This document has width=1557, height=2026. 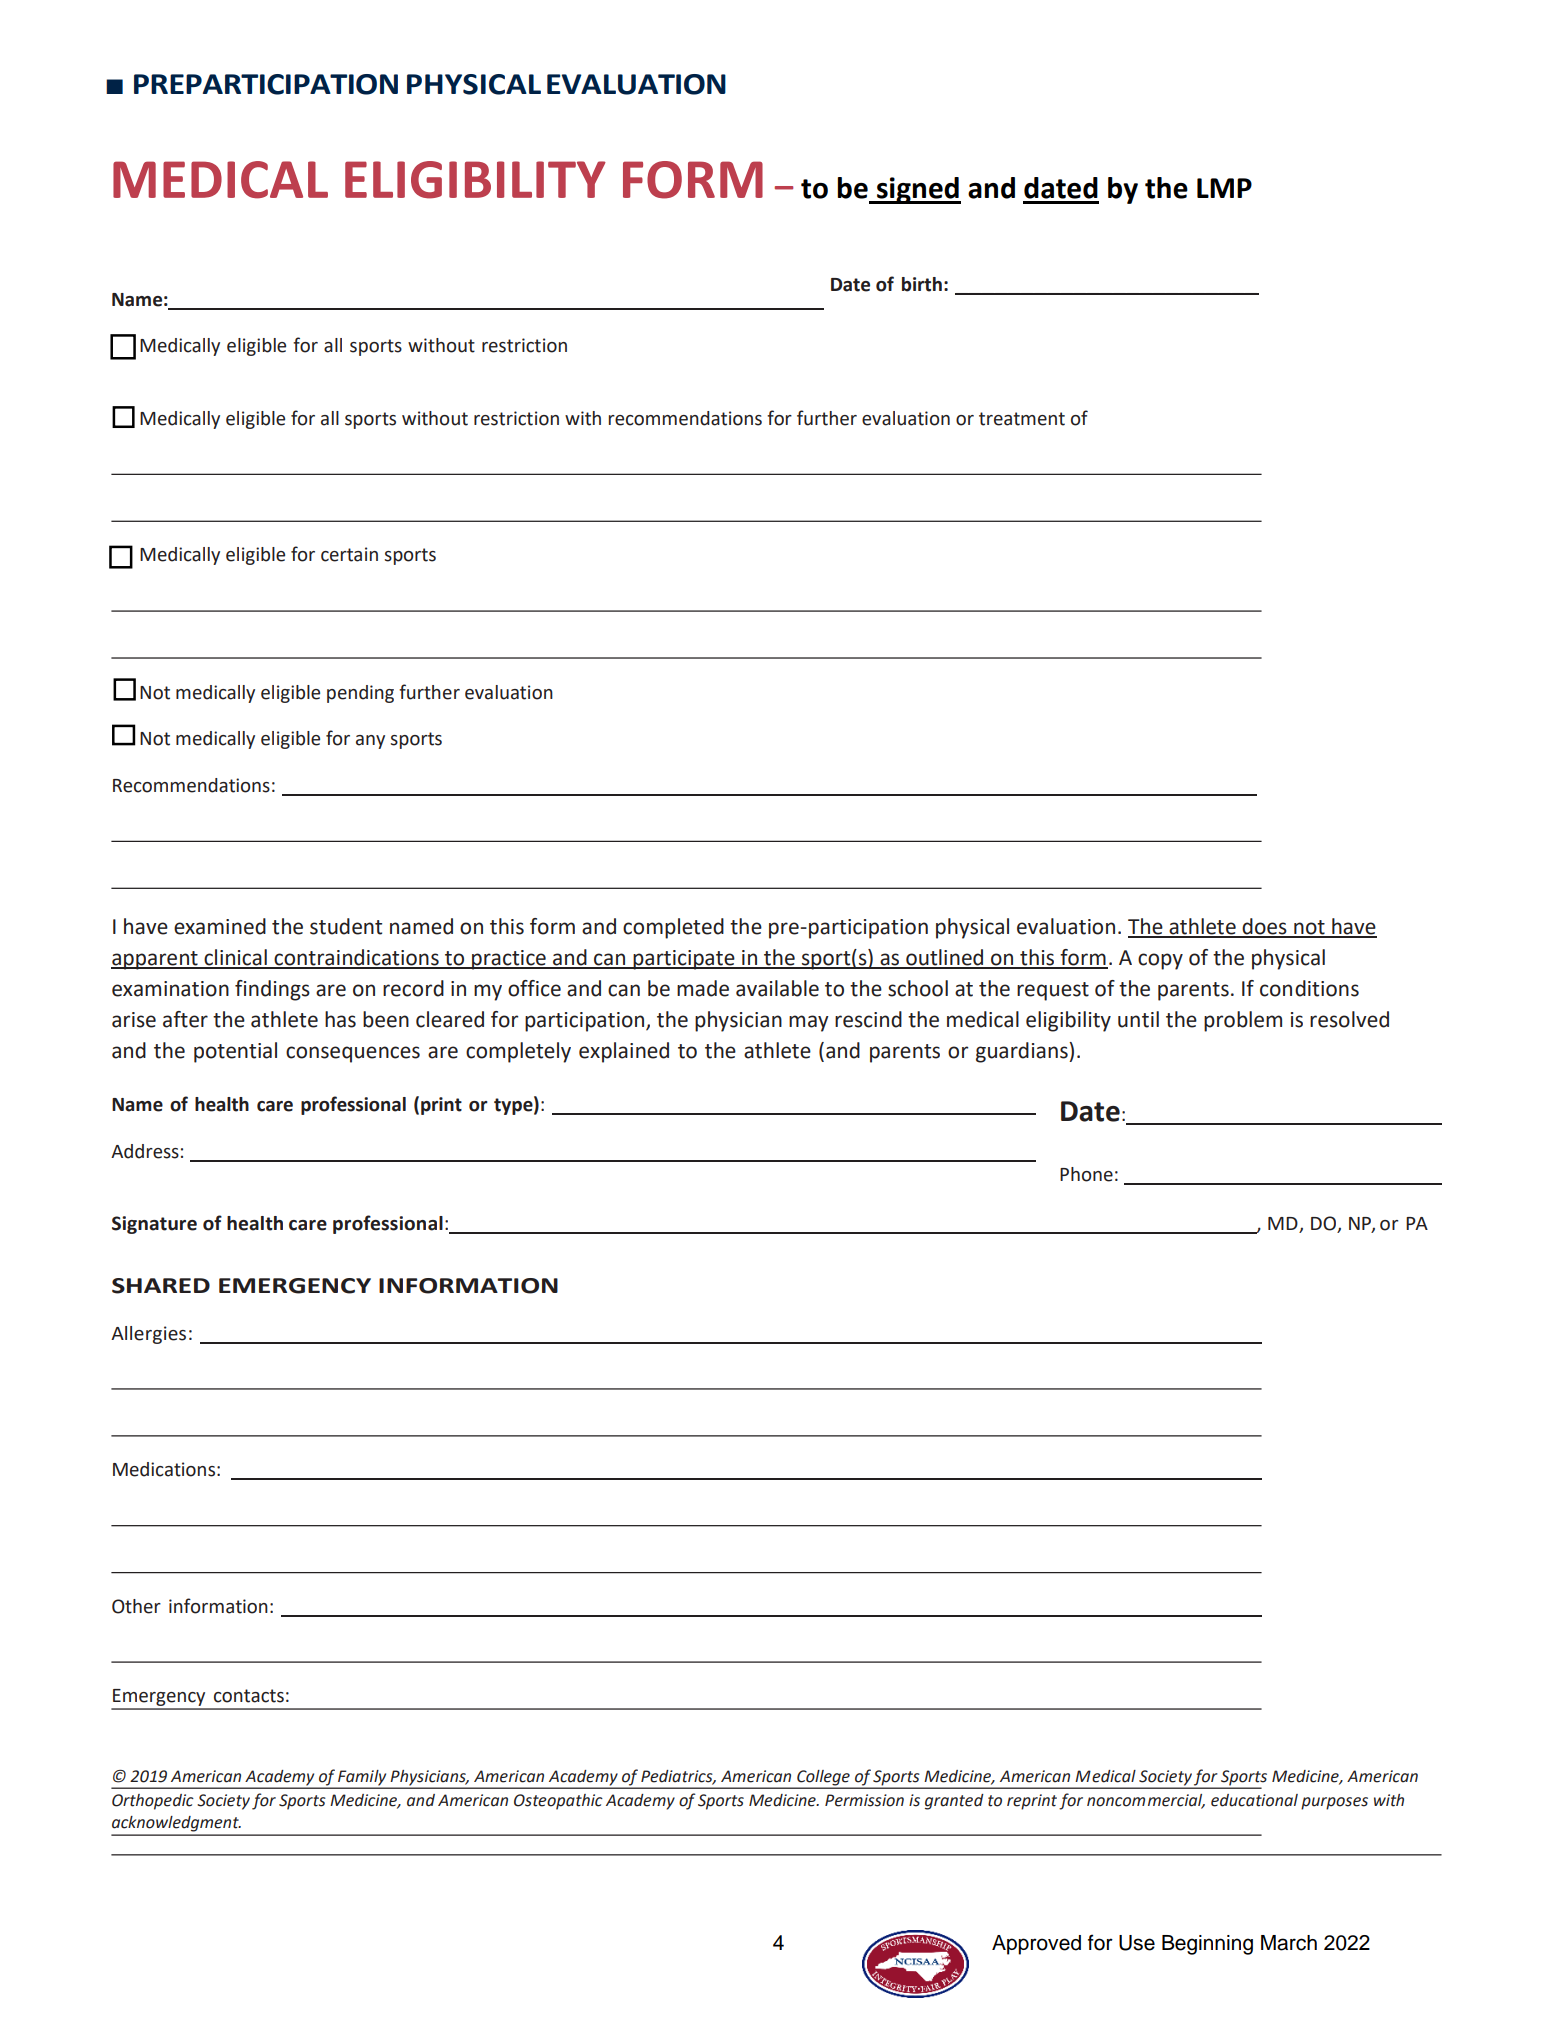 What do you see at coordinates (349, 554) in the document?
I see `certain` at bounding box center [349, 554].
